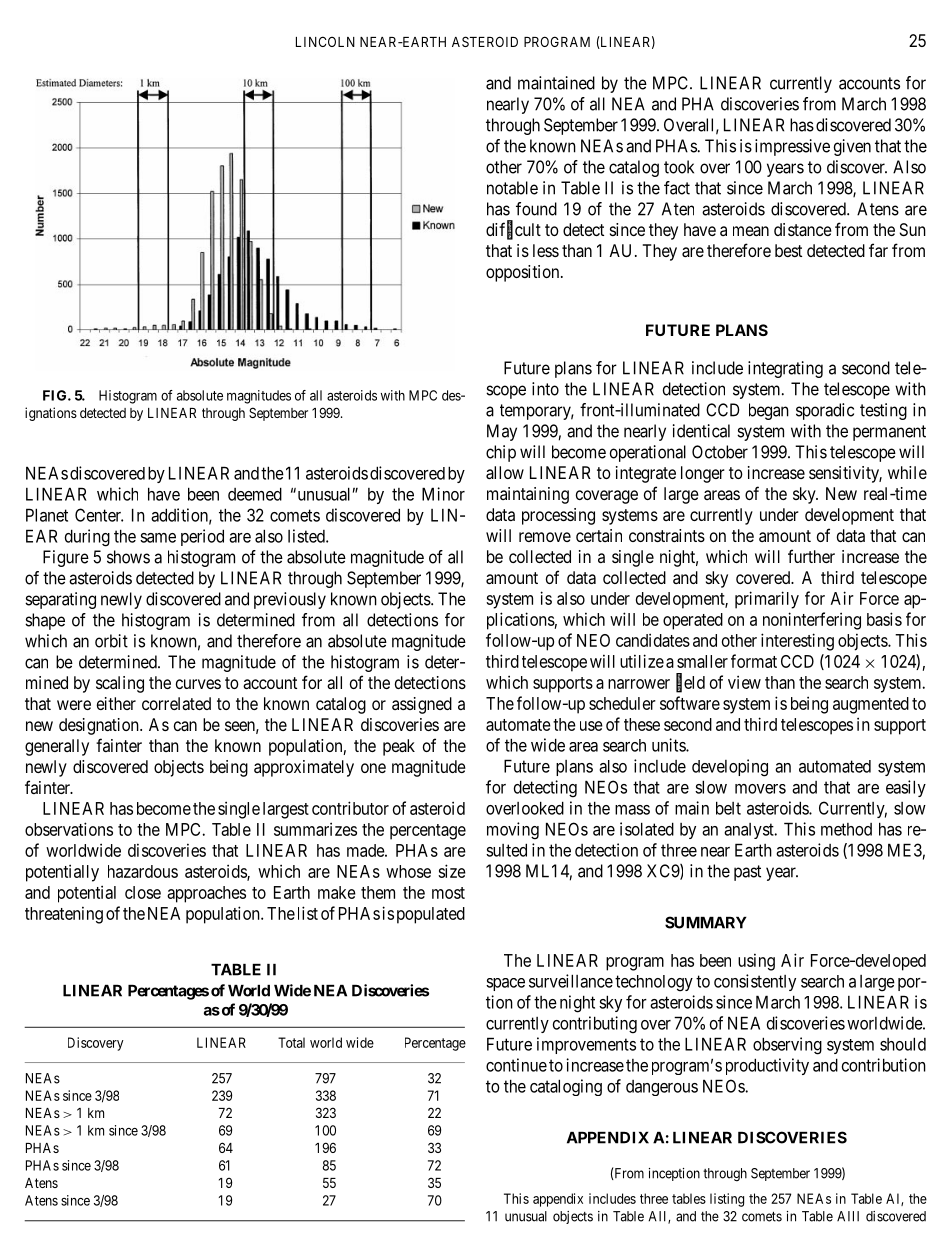  I want to click on LINCOLN, so click(325, 41).
